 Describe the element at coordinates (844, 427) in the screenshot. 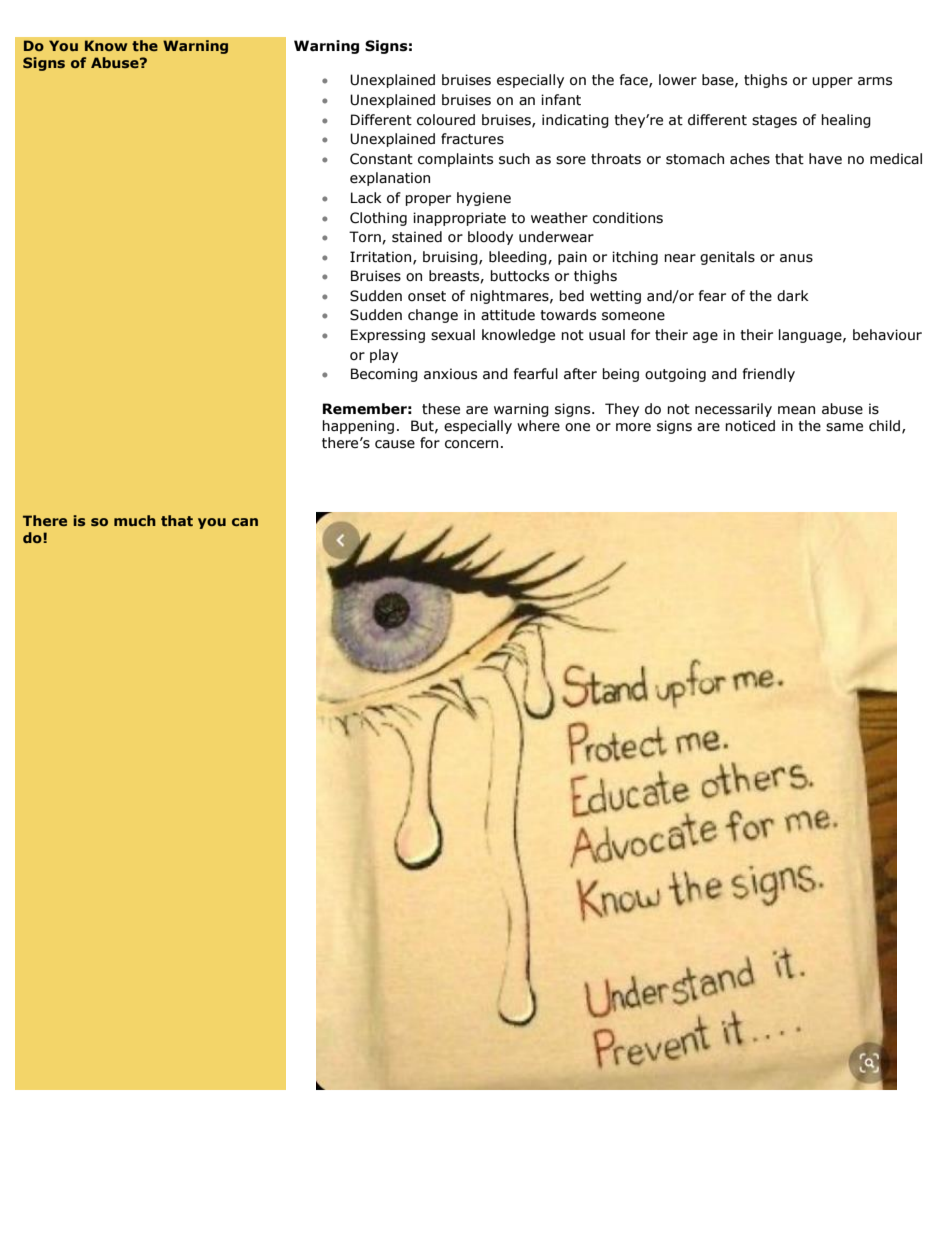

I see `same` at that location.
